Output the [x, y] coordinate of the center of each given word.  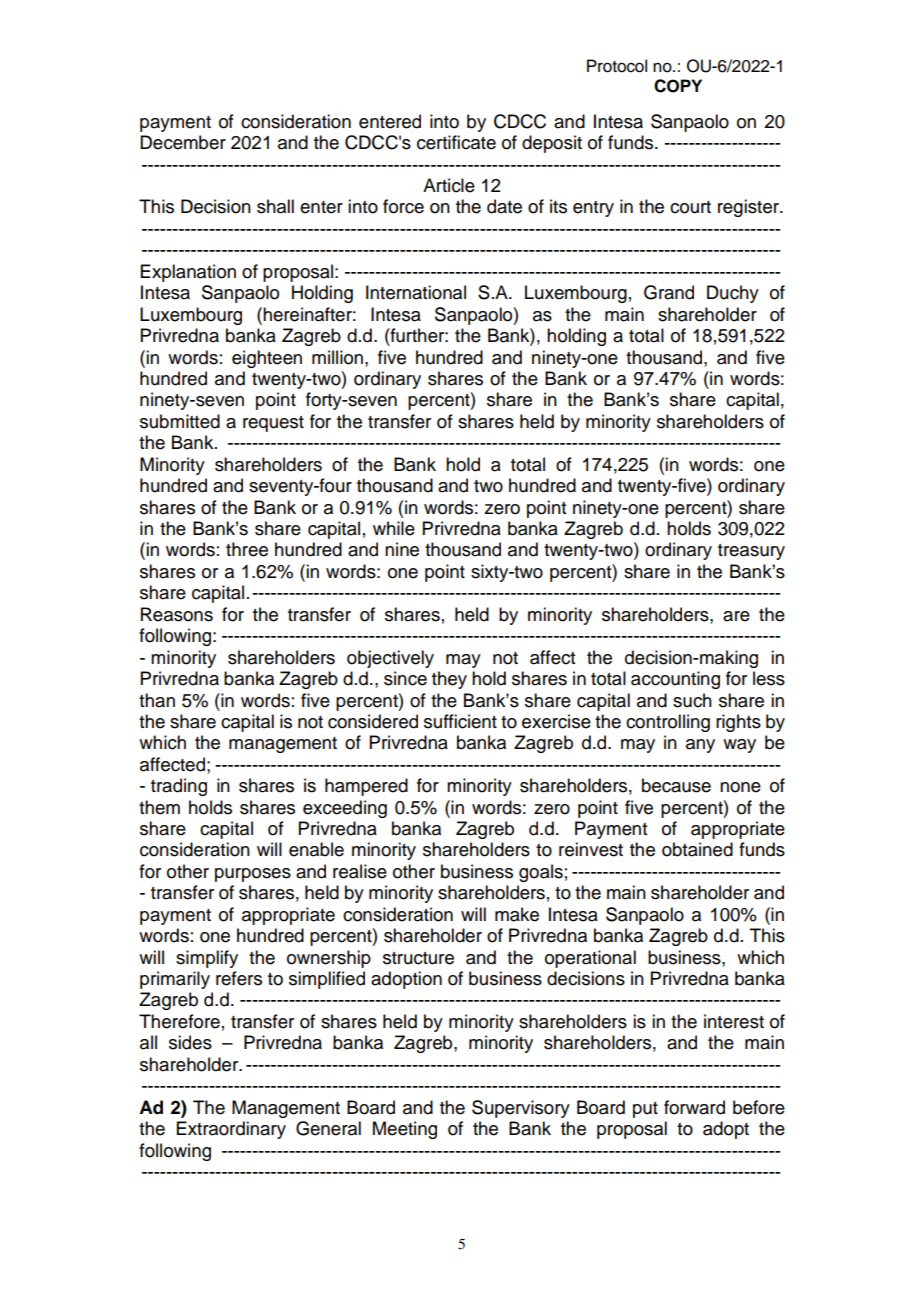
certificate [456, 142]
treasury [751, 552]
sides [190, 1042]
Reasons [177, 614]
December [183, 142]
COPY [678, 86]
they [449, 680]
